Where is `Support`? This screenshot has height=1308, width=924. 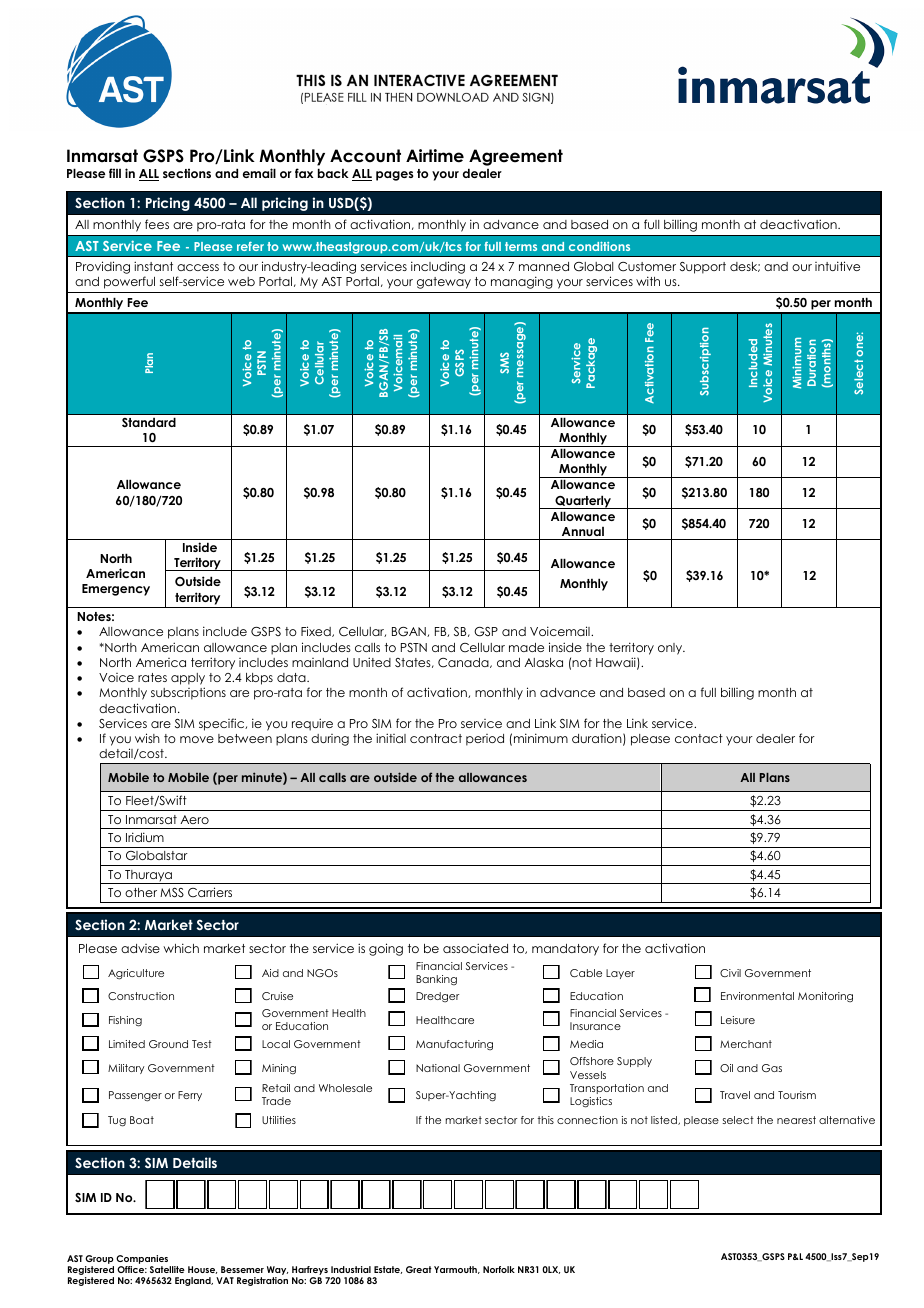
Support is located at coordinates (703, 268).
